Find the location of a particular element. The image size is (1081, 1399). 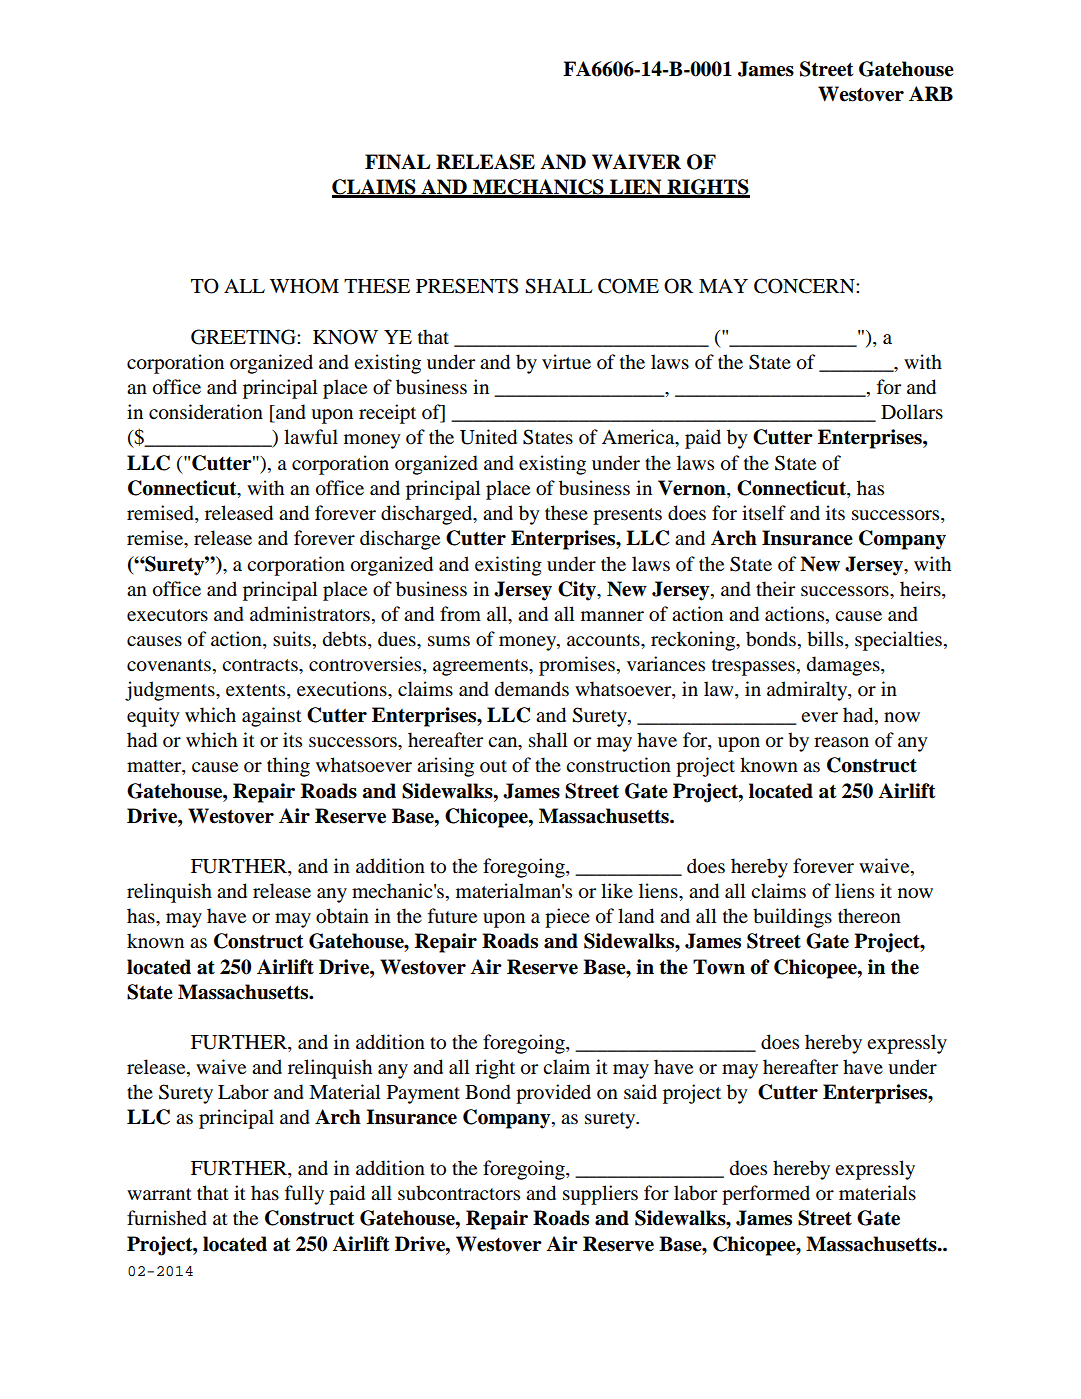

COME is located at coordinates (628, 286).
